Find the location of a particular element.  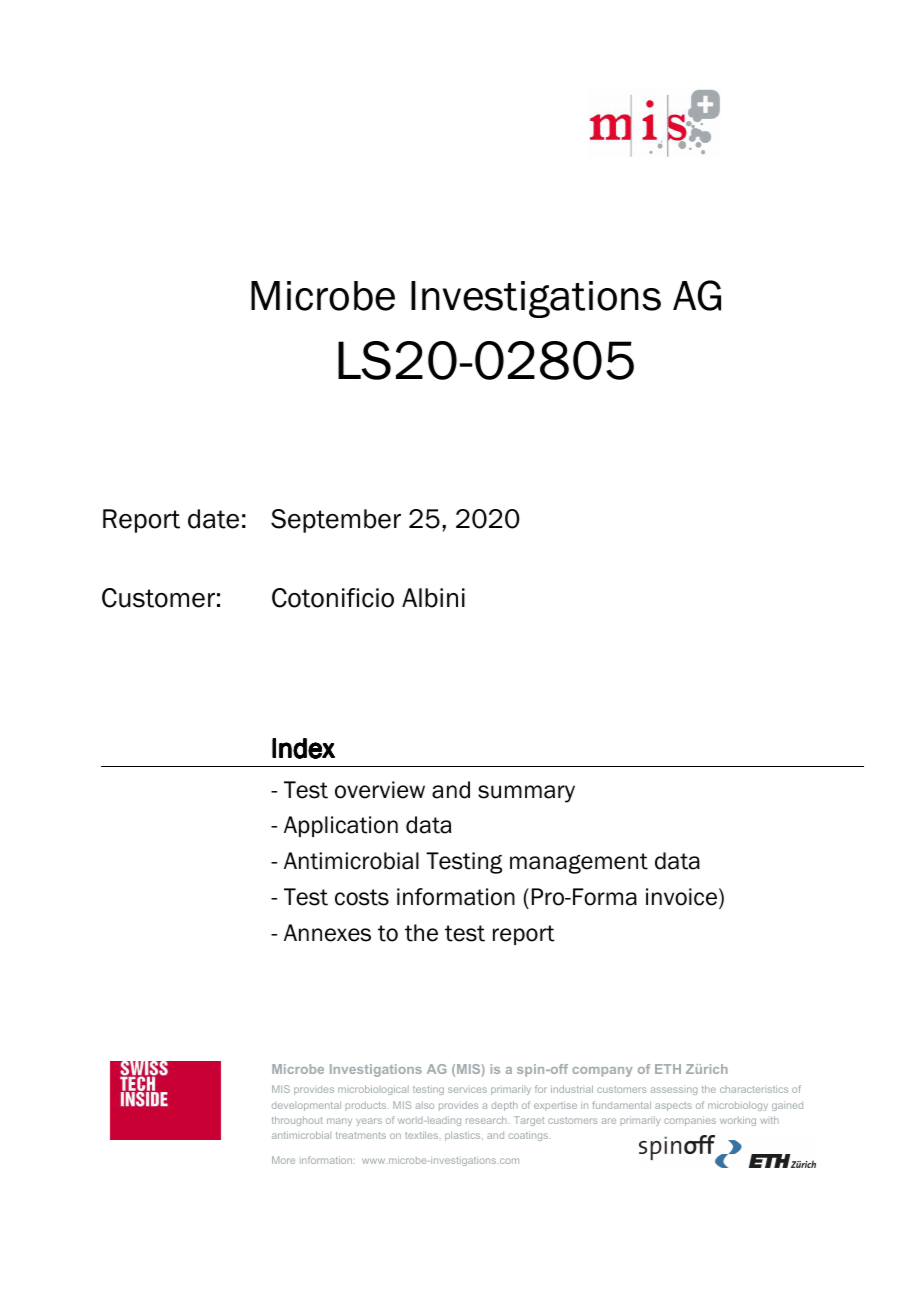

management is located at coordinates (579, 863).
